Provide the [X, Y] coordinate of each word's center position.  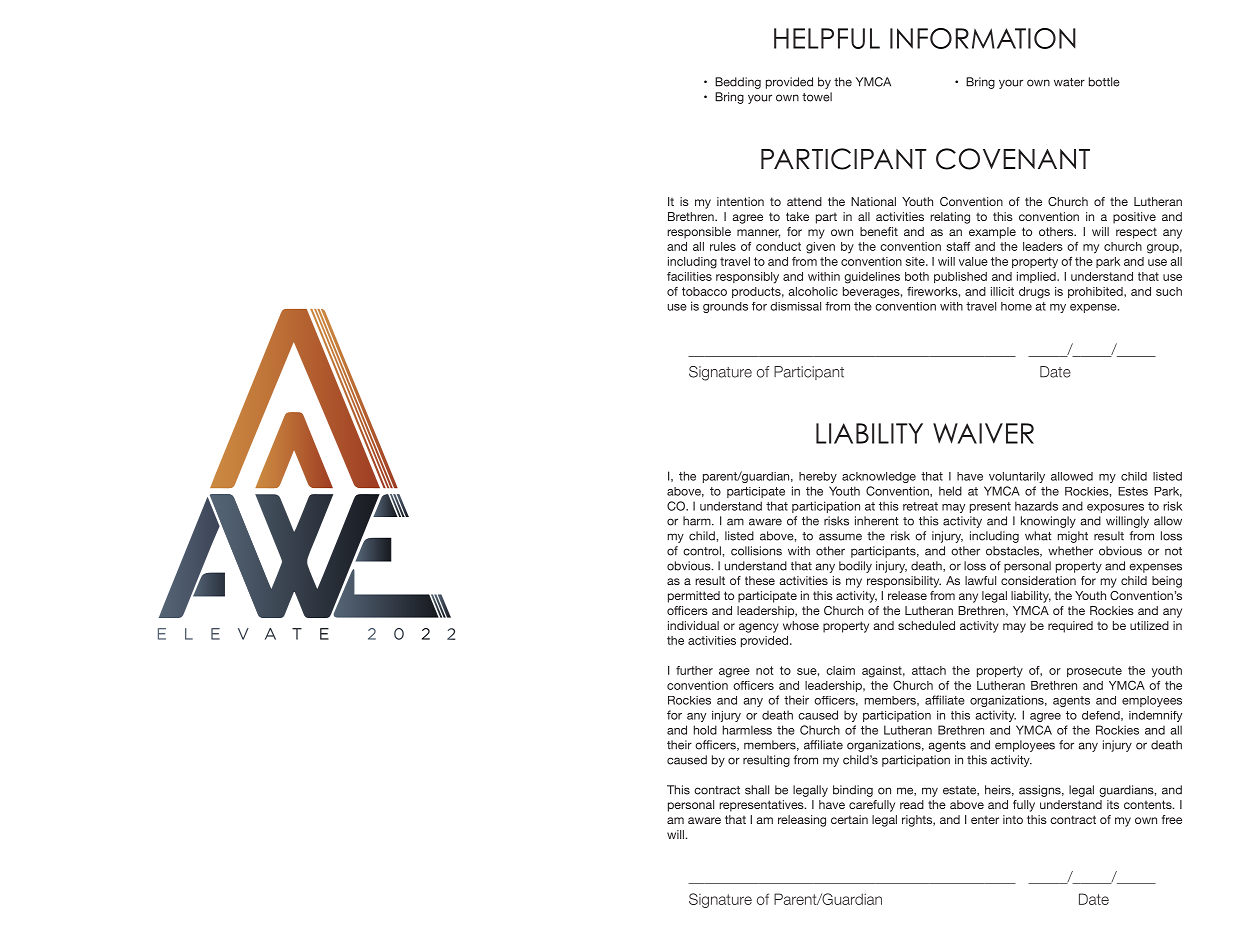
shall [757, 790]
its [1113, 804]
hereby [818, 477]
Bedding [738, 83]
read [912, 804]
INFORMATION [983, 38]
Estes [1133, 491]
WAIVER [983, 433]
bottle [1104, 82]
